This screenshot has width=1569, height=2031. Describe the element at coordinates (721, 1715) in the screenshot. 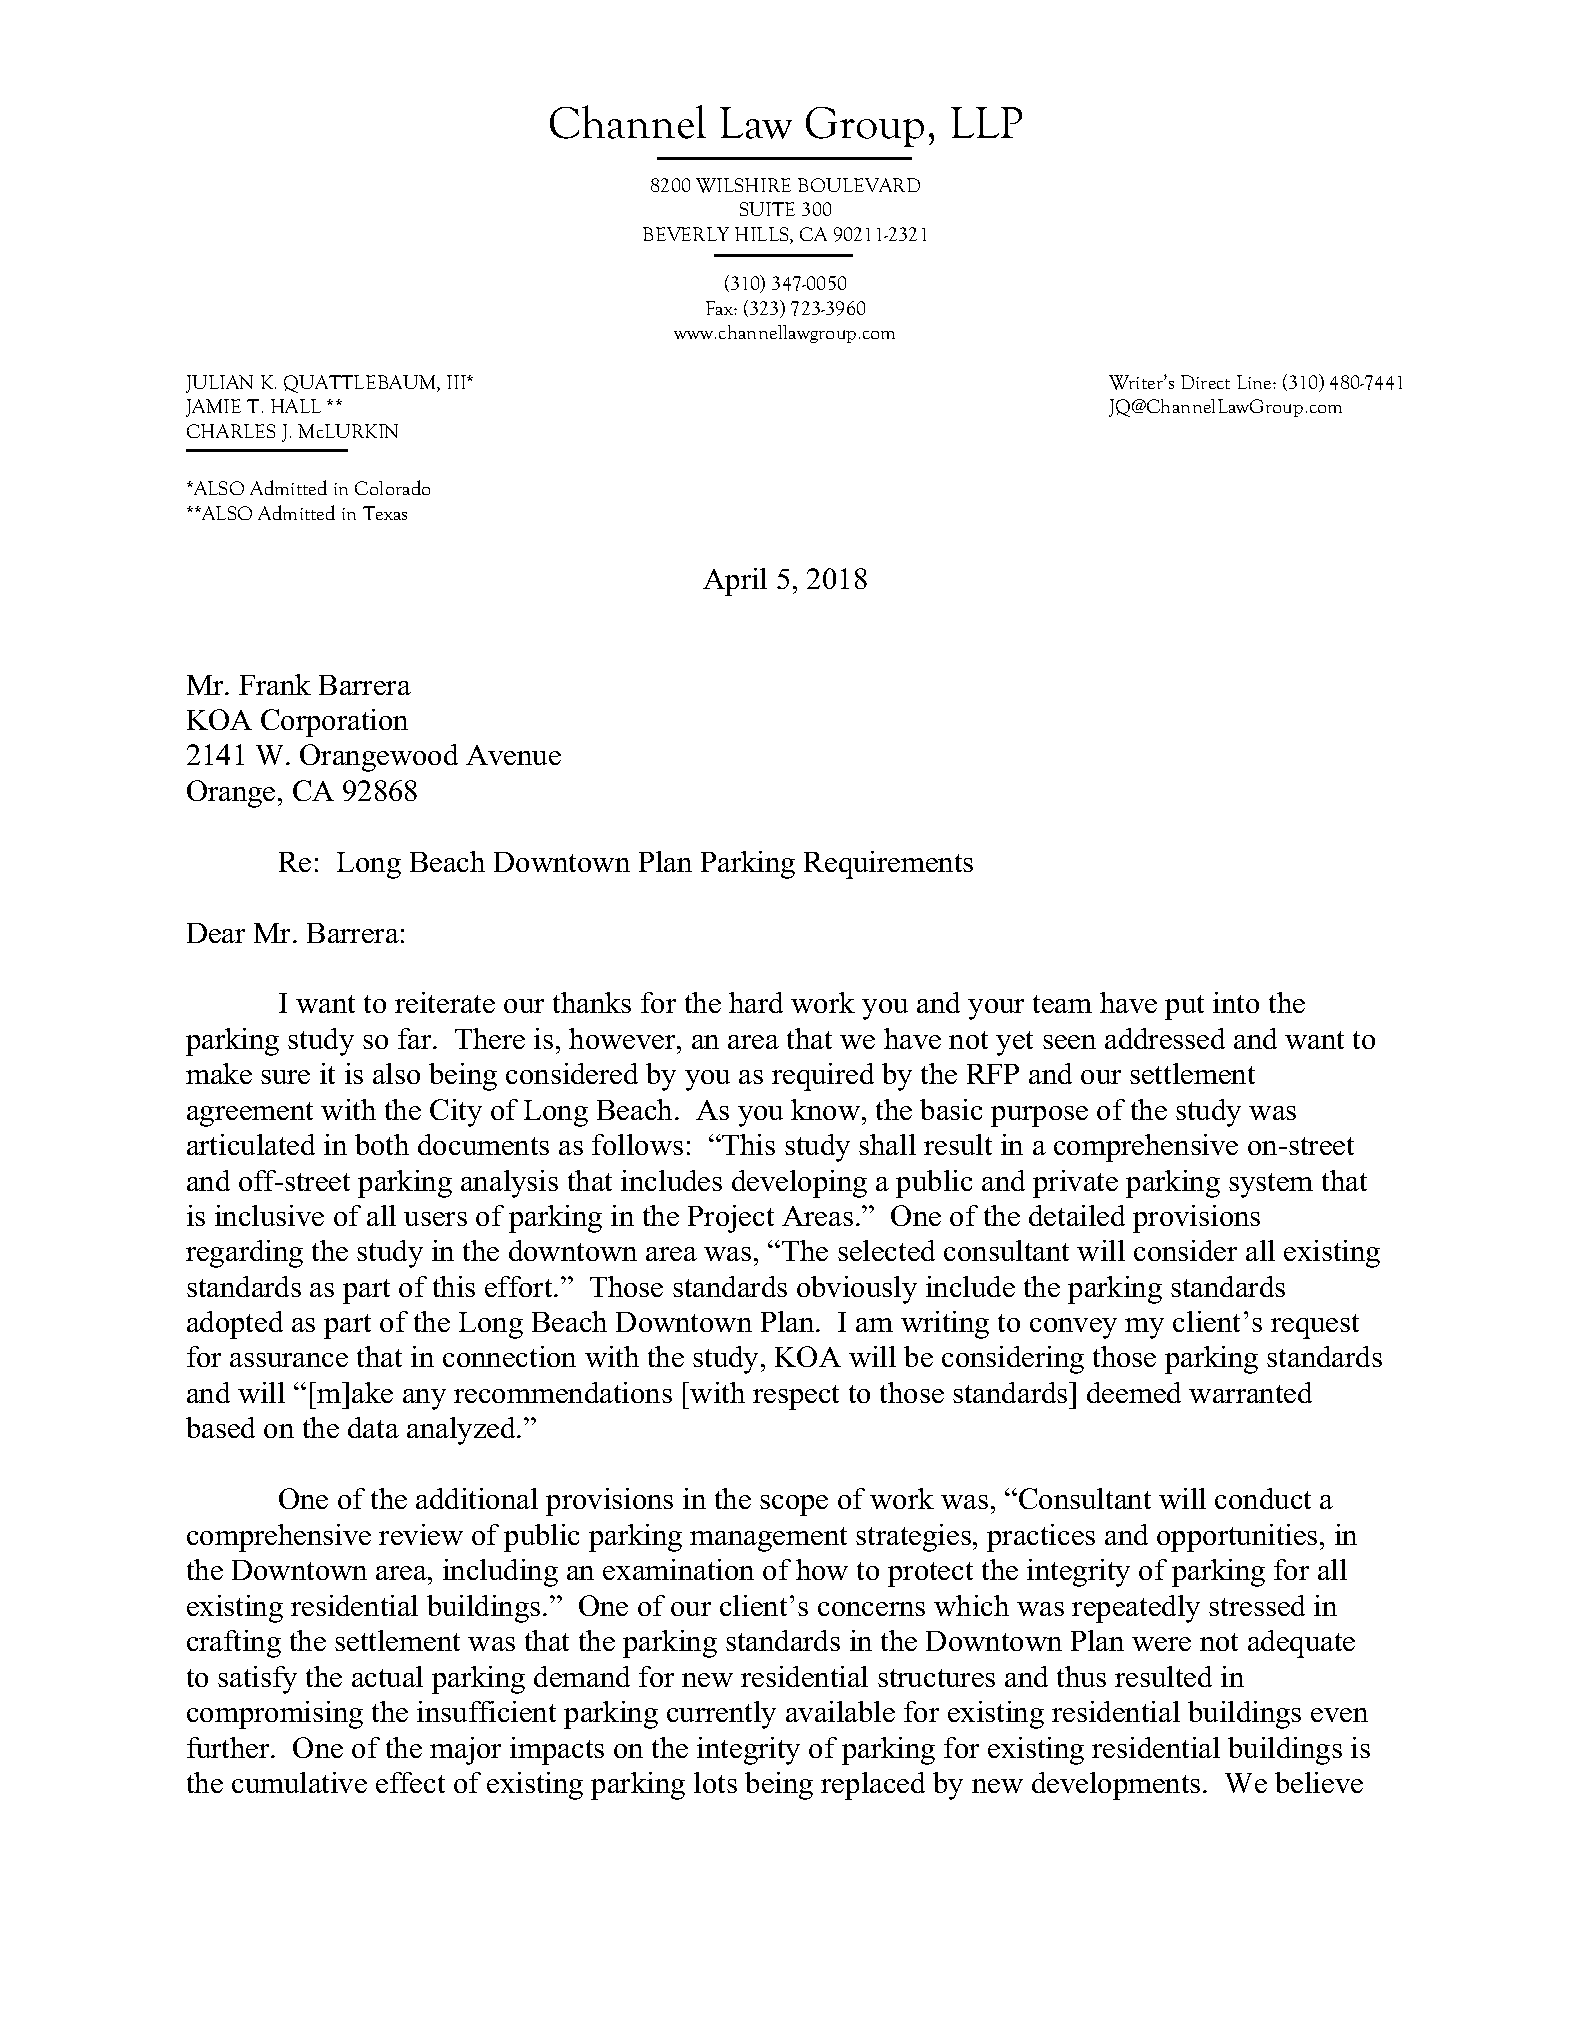

I see `currently` at that location.
